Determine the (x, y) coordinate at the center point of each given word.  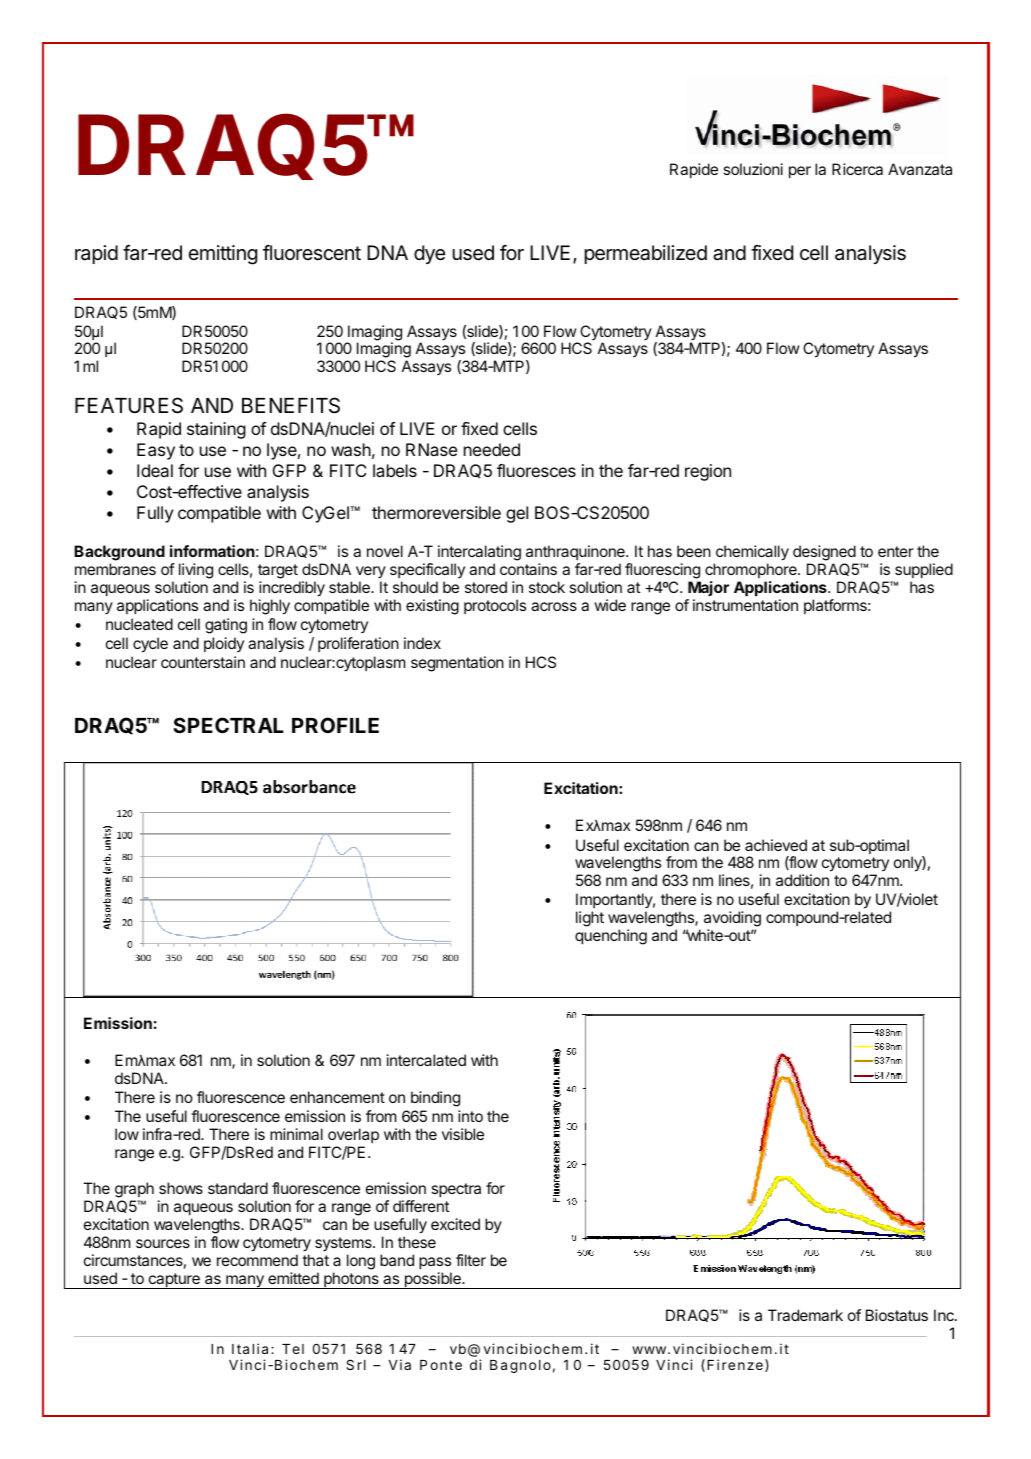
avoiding (732, 920)
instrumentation (745, 605)
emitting (222, 255)
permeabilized (645, 254)
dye (429, 254)
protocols (495, 606)
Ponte (441, 1365)
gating (226, 626)
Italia (250, 1348)
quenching (611, 937)
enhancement (337, 1097)
